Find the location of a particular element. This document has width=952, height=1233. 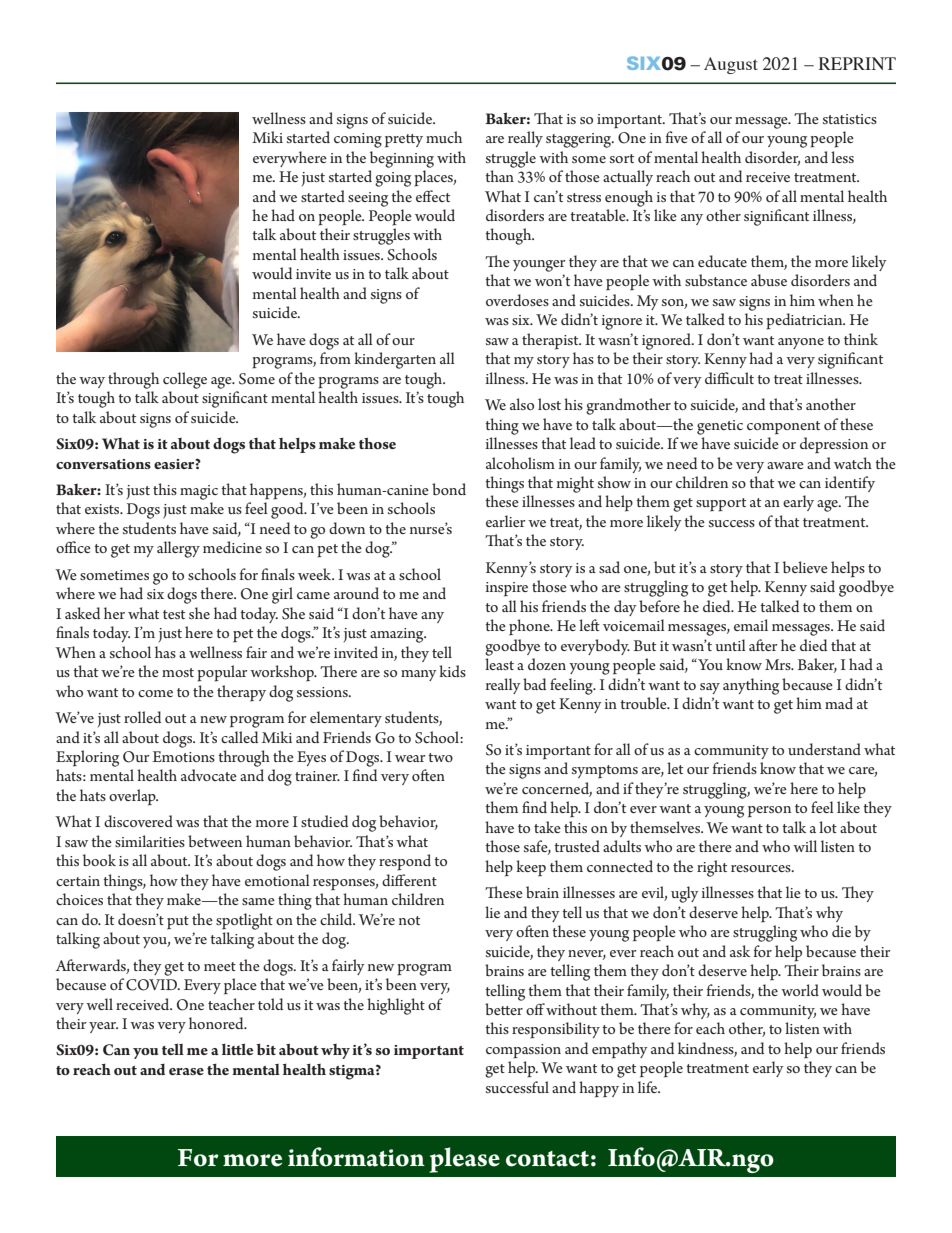

overdoses is located at coordinates (517, 300).
